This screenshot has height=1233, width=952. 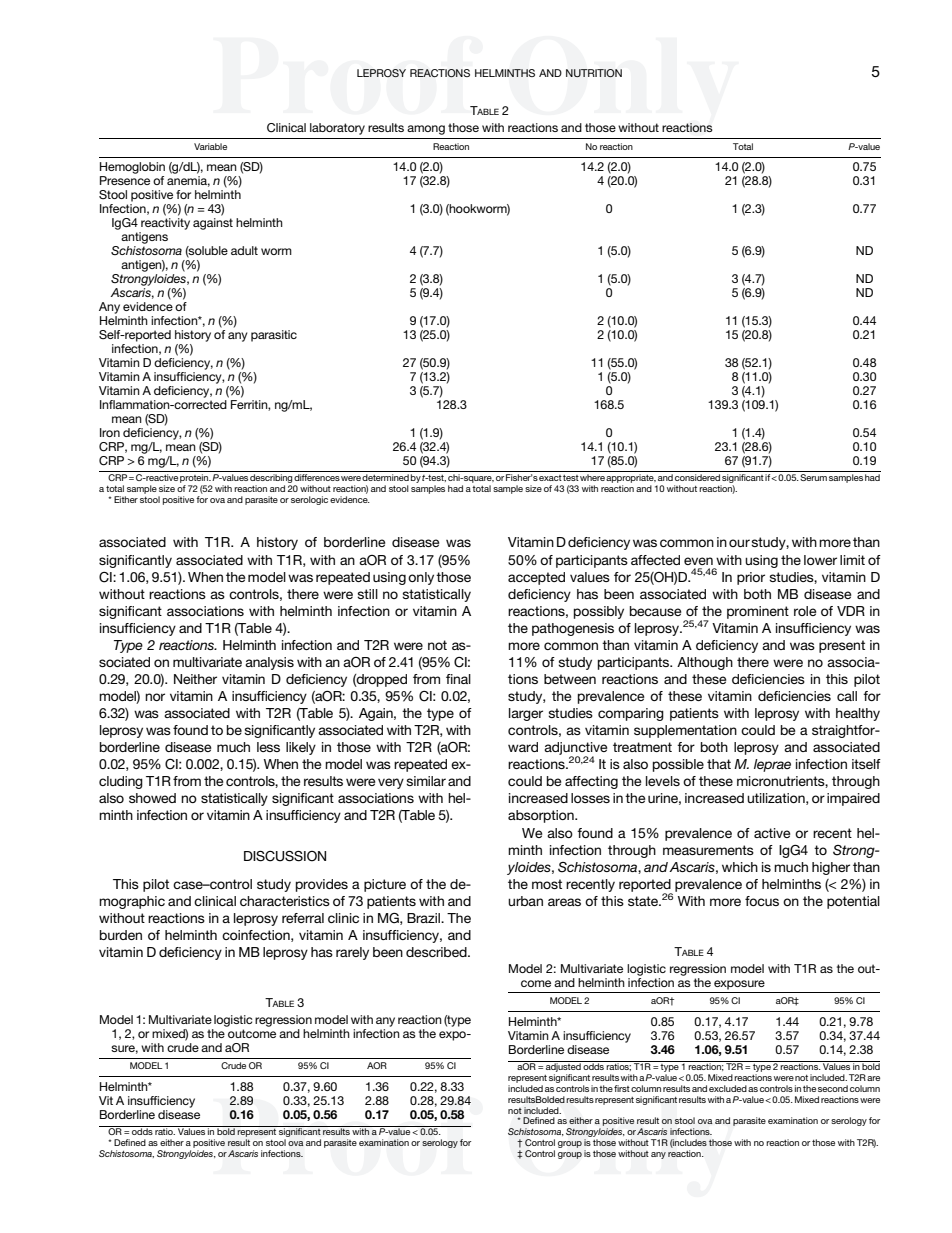 I want to click on burden, so click(x=121, y=935).
